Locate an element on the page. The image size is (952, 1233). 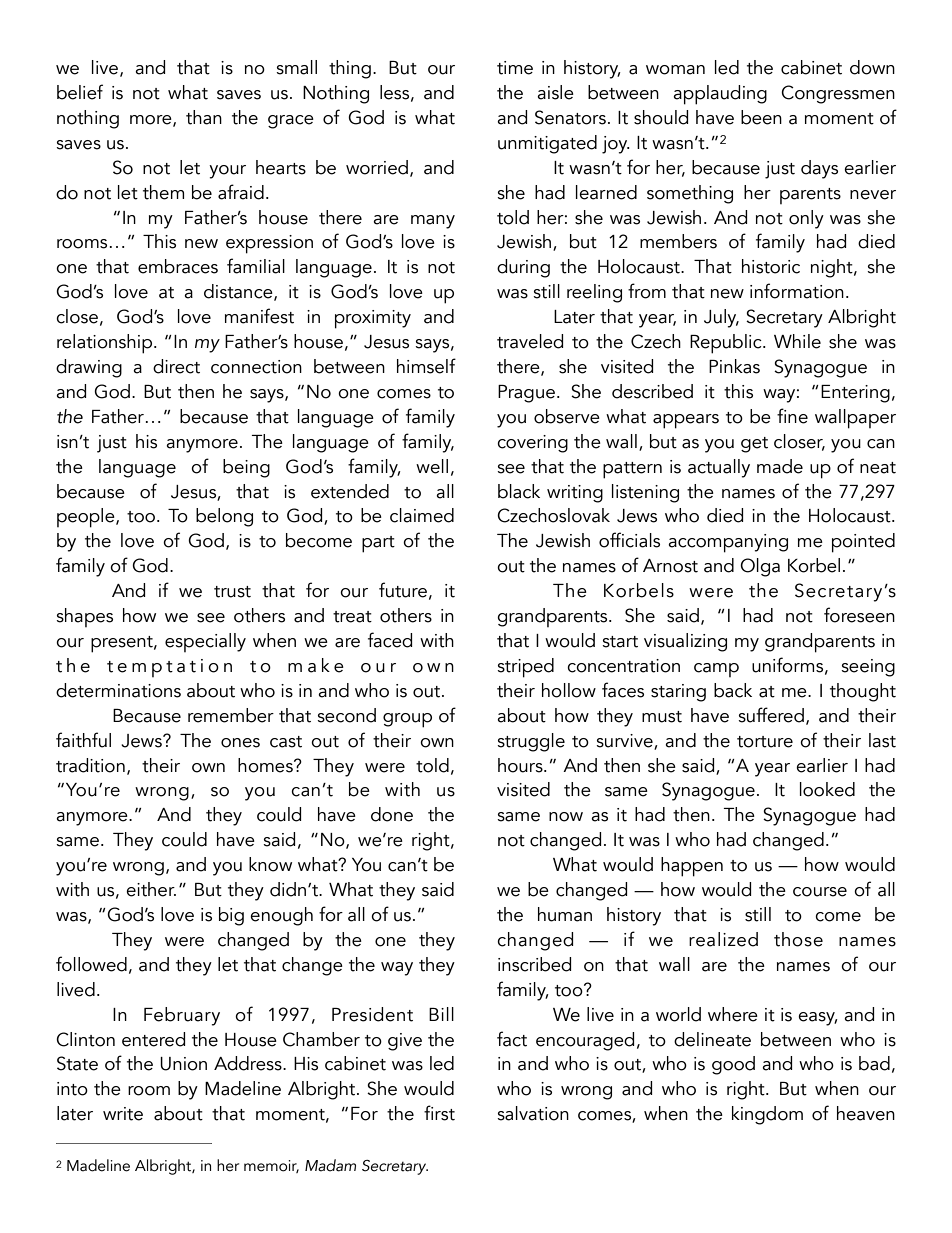
either is located at coordinates (151, 889).
